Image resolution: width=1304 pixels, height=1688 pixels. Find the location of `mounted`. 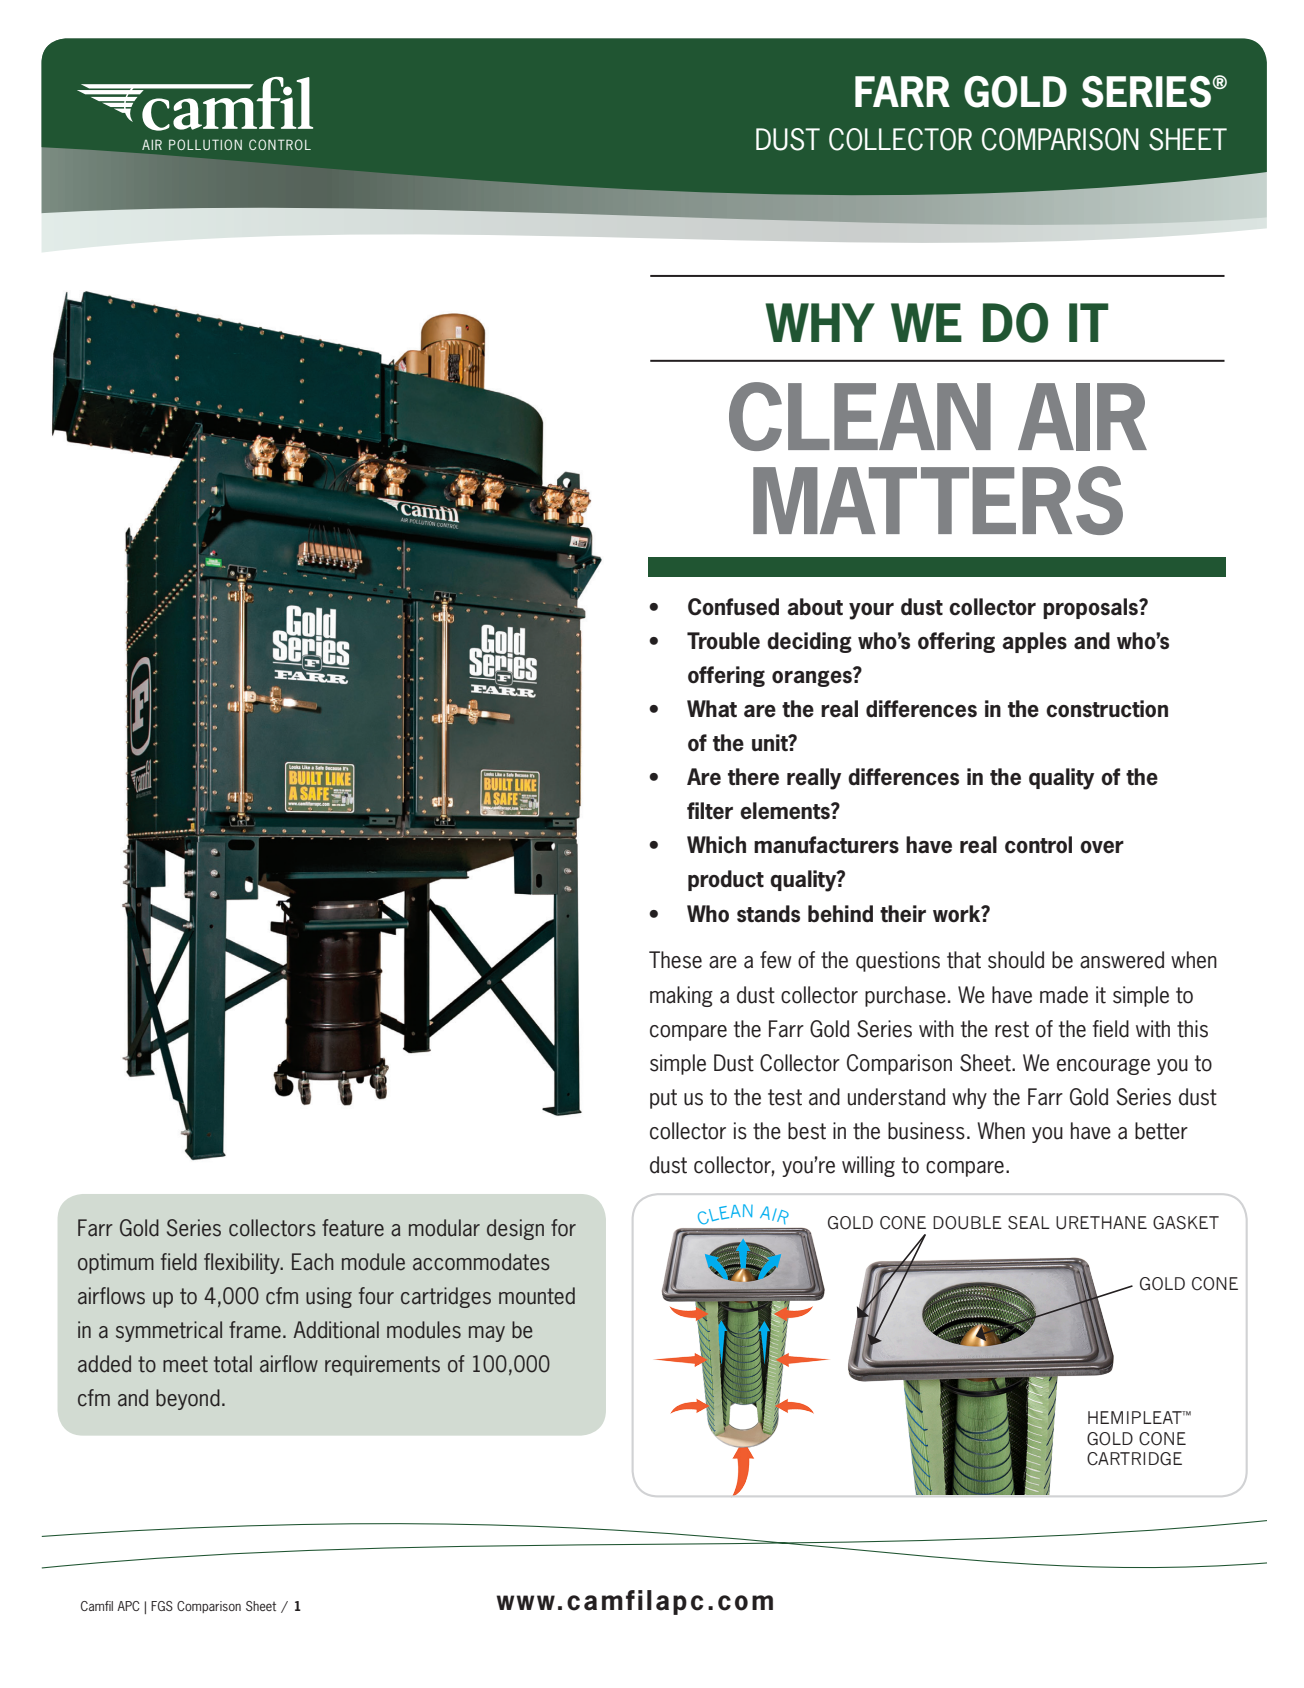

mounted is located at coordinates (537, 1296).
